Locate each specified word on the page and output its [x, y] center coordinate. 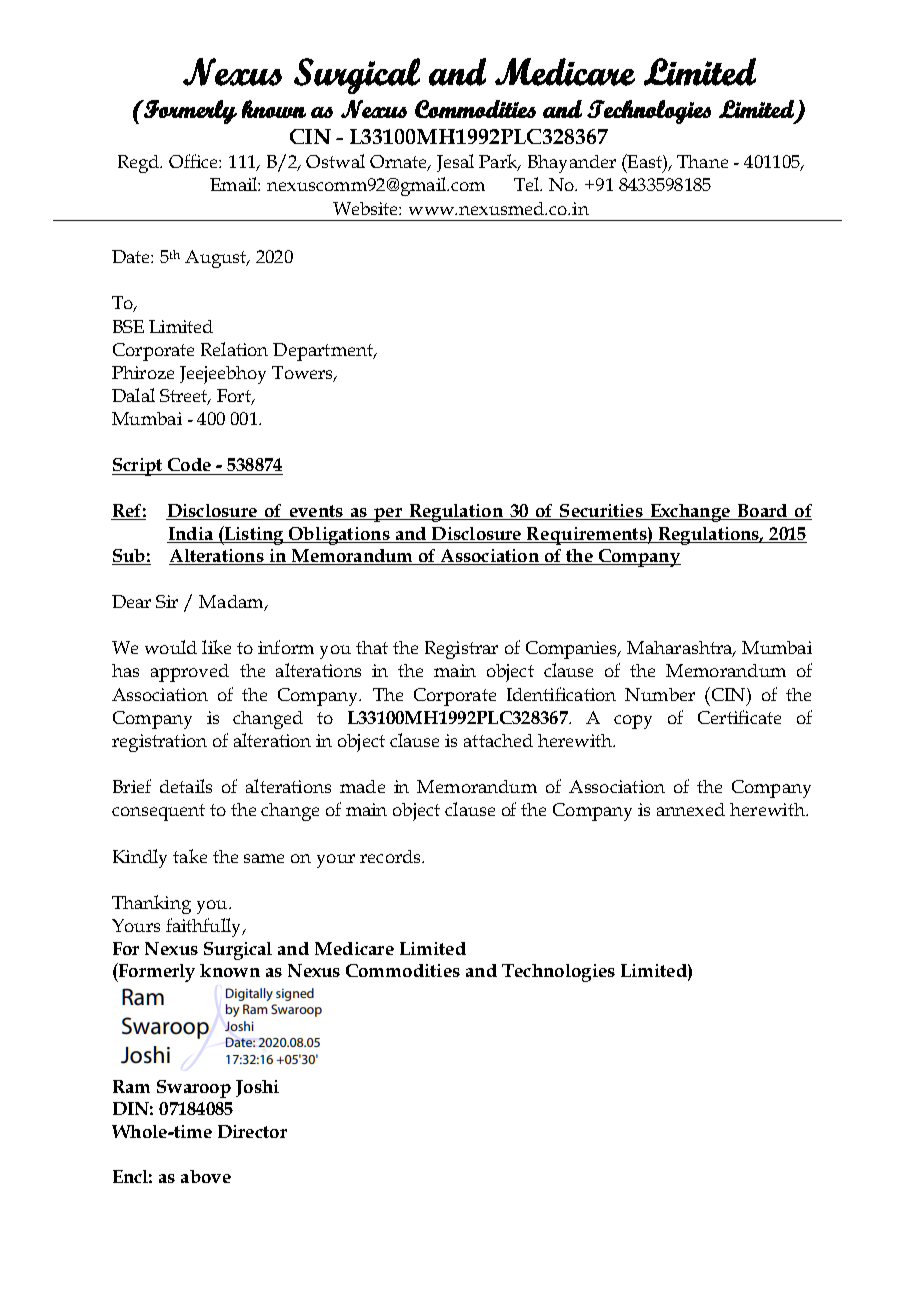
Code [189, 464]
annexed [691, 809]
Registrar [461, 650]
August [217, 259]
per [388, 515]
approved [190, 673]
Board [762, 512]
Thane [702, 161]
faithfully [205, 927]
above [206, 1176]
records [391, 856]
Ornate [400, 163]
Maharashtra [681, 649]
